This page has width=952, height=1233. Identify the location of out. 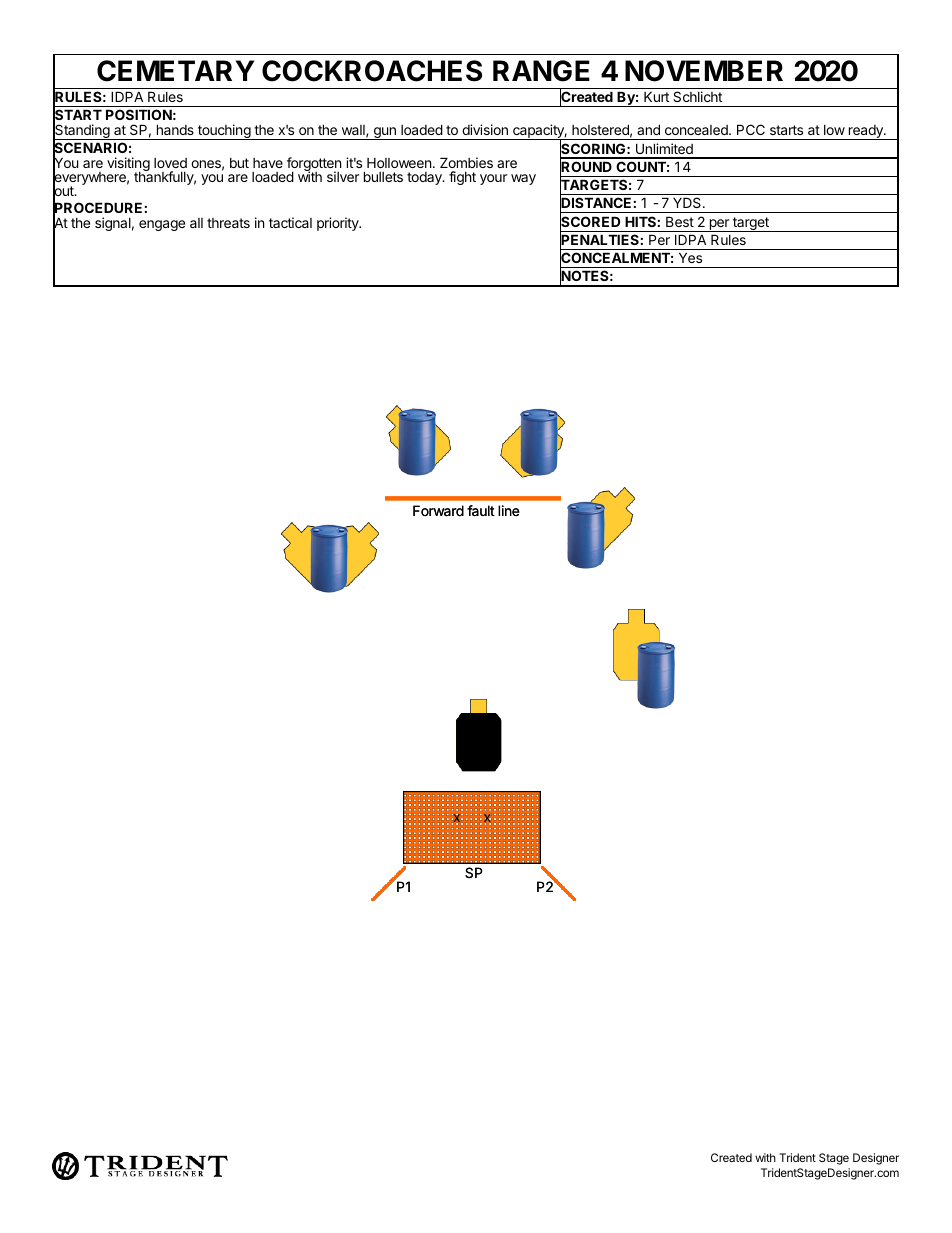
(64, 192).
